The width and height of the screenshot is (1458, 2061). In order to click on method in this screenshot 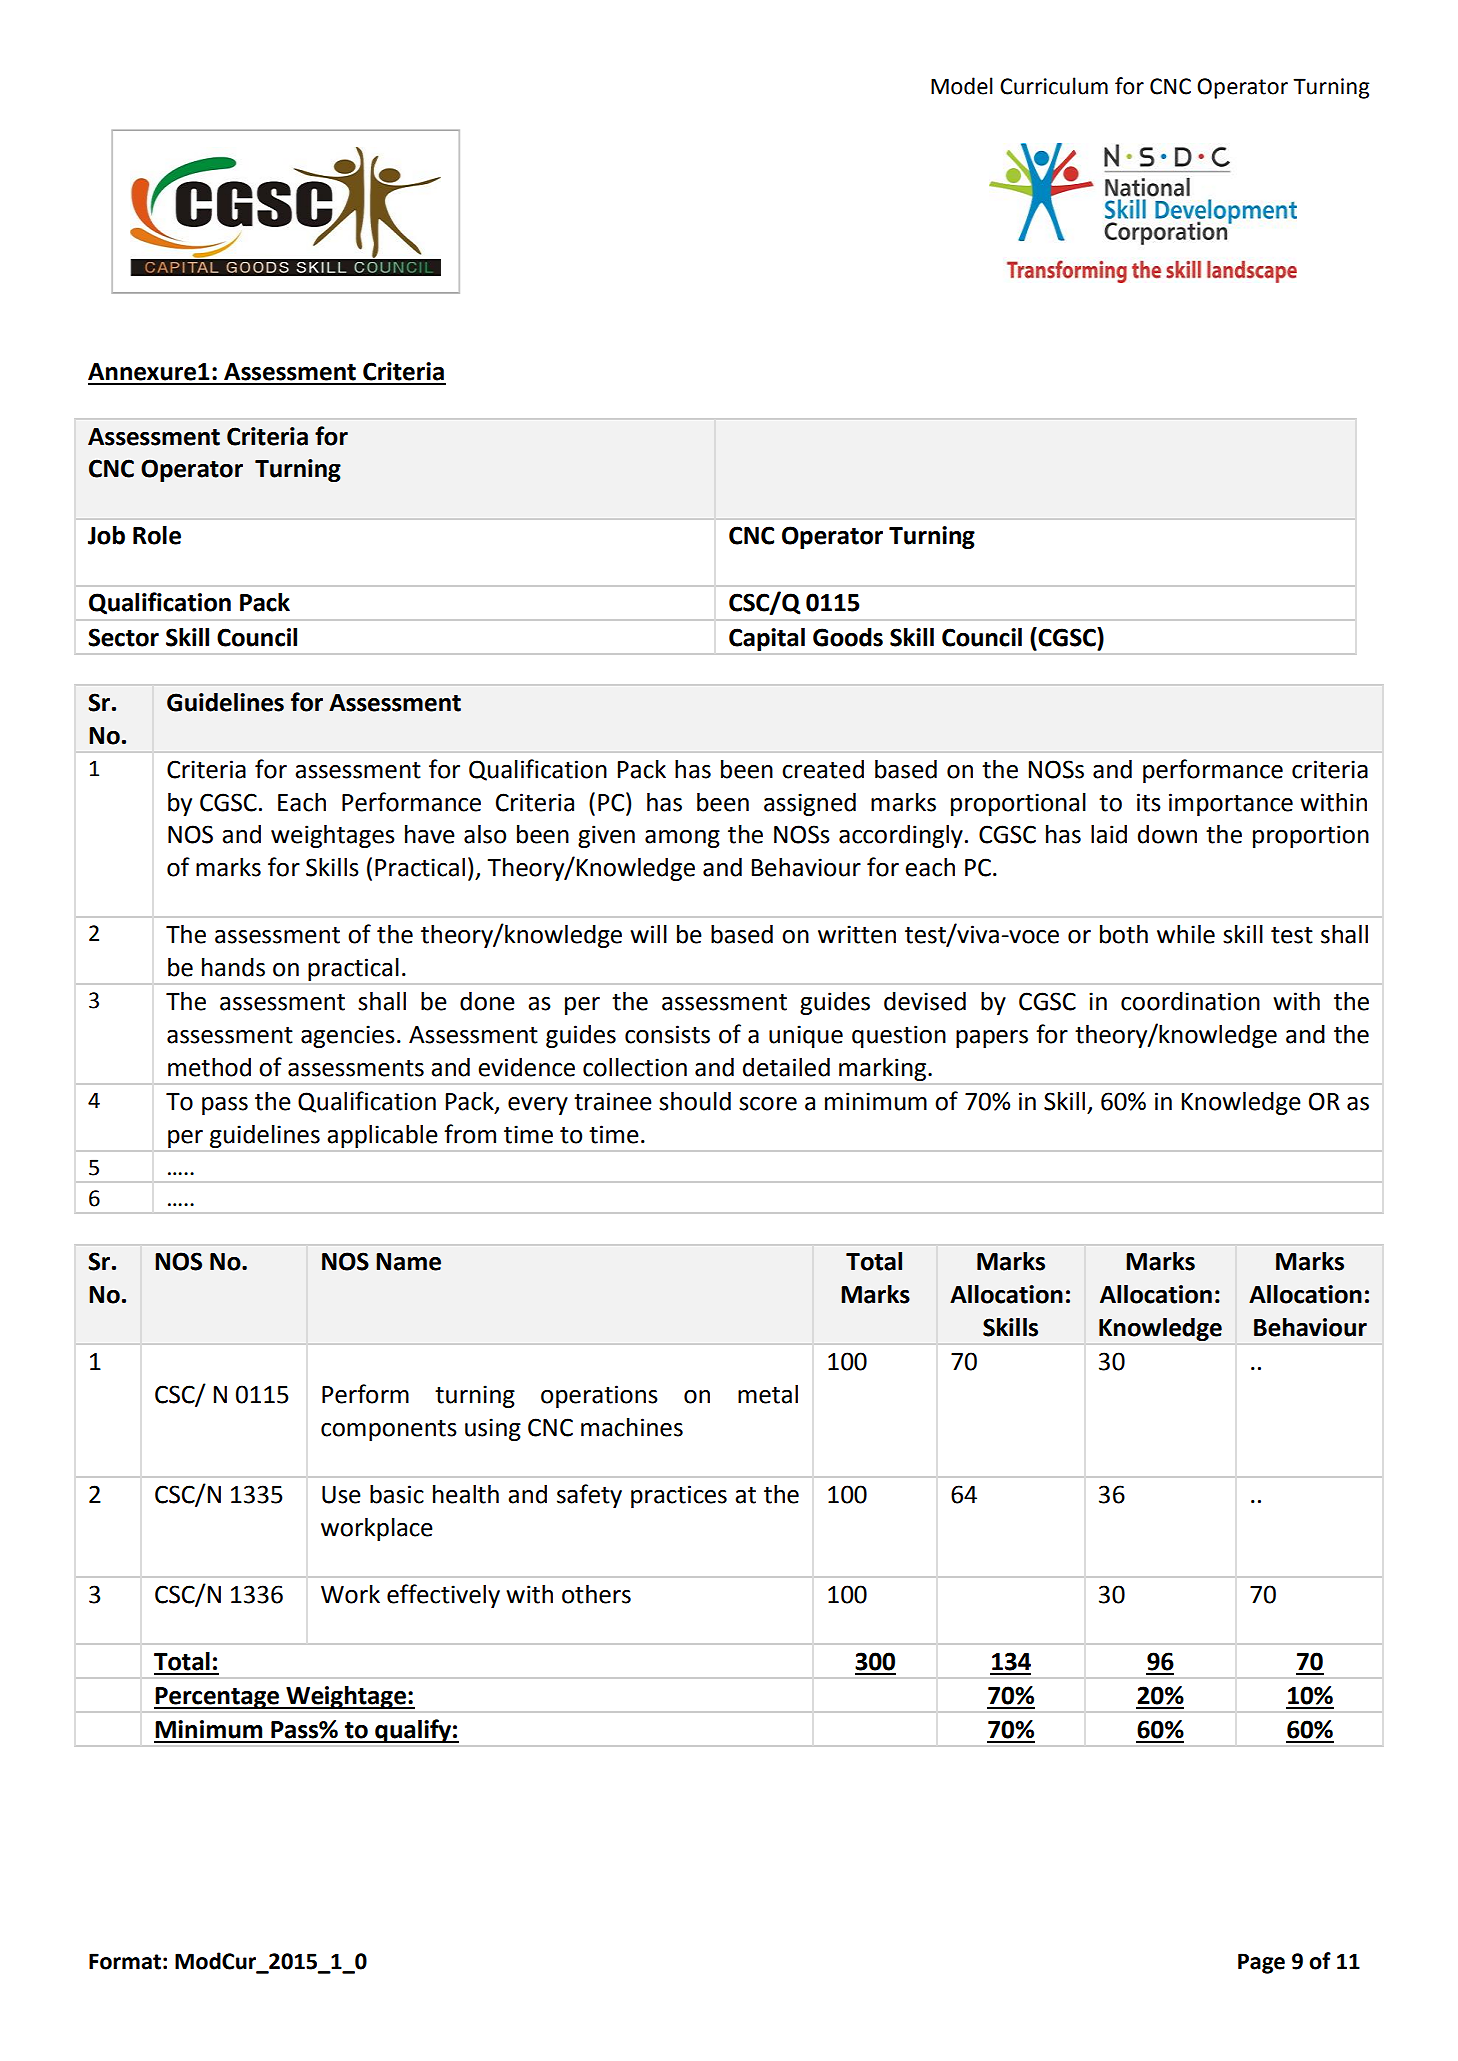, I will do `click(209, 1067)`.
